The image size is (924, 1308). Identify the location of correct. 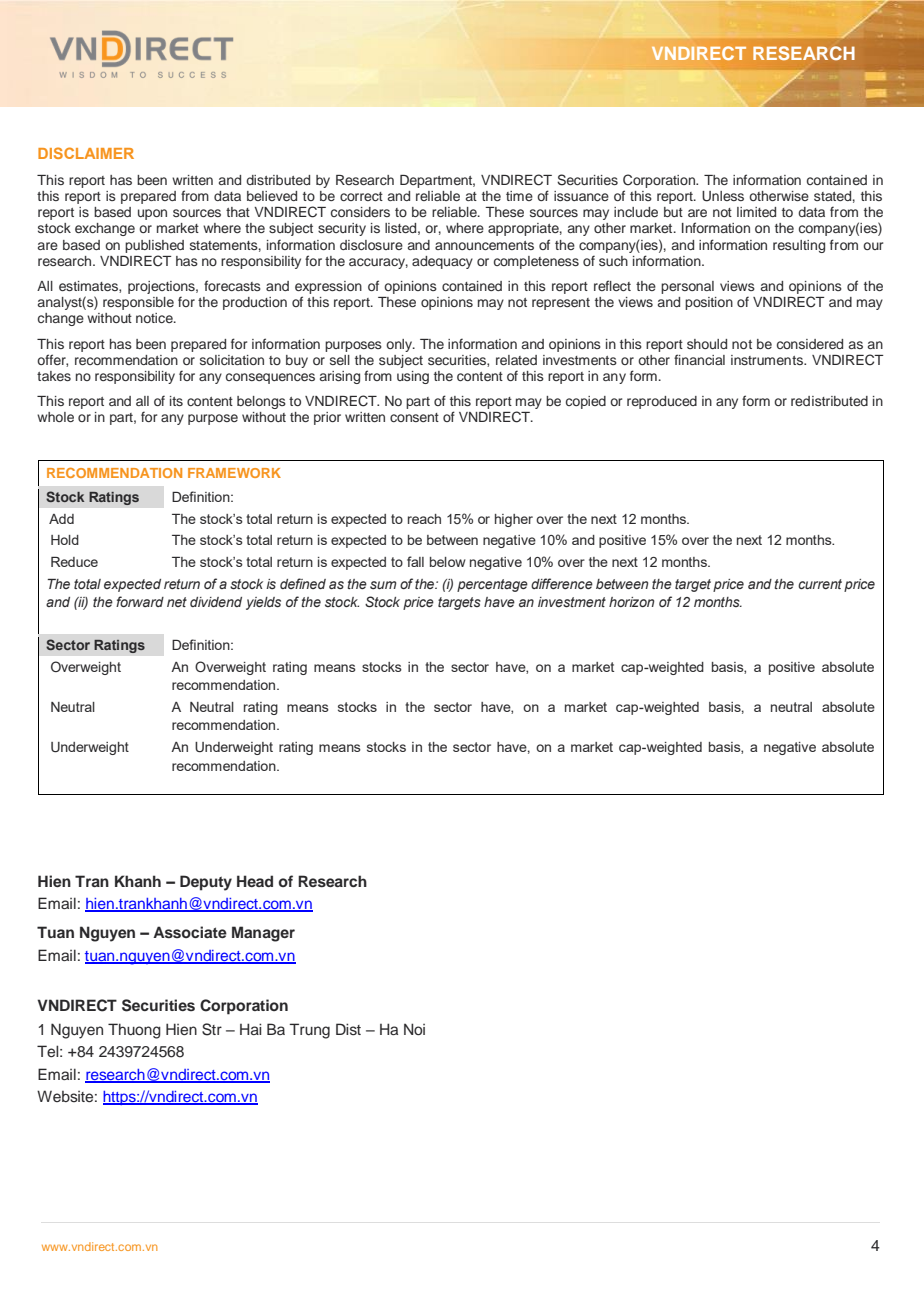
(361, 196).
